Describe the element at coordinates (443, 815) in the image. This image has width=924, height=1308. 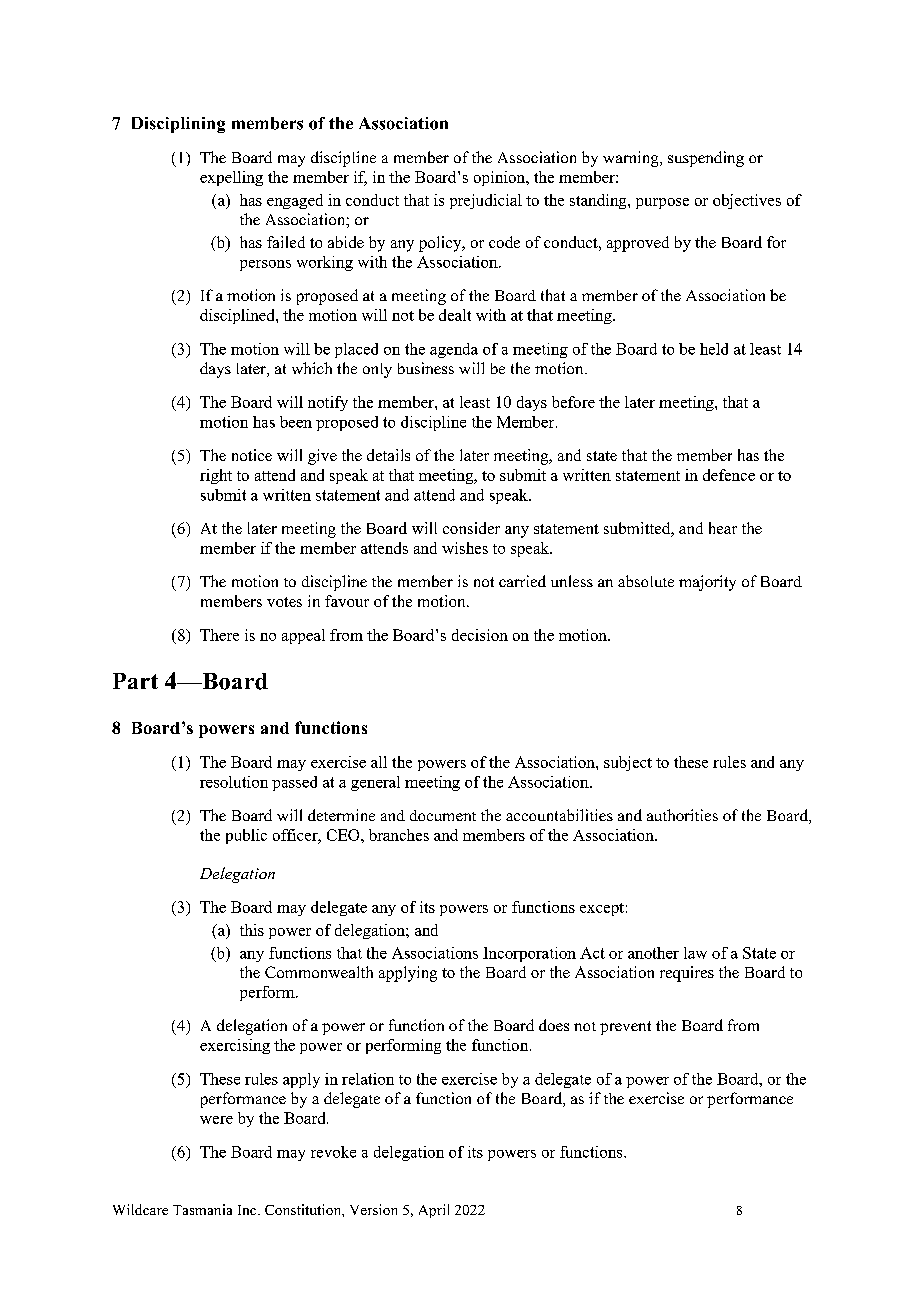
I see `document` at that location.
